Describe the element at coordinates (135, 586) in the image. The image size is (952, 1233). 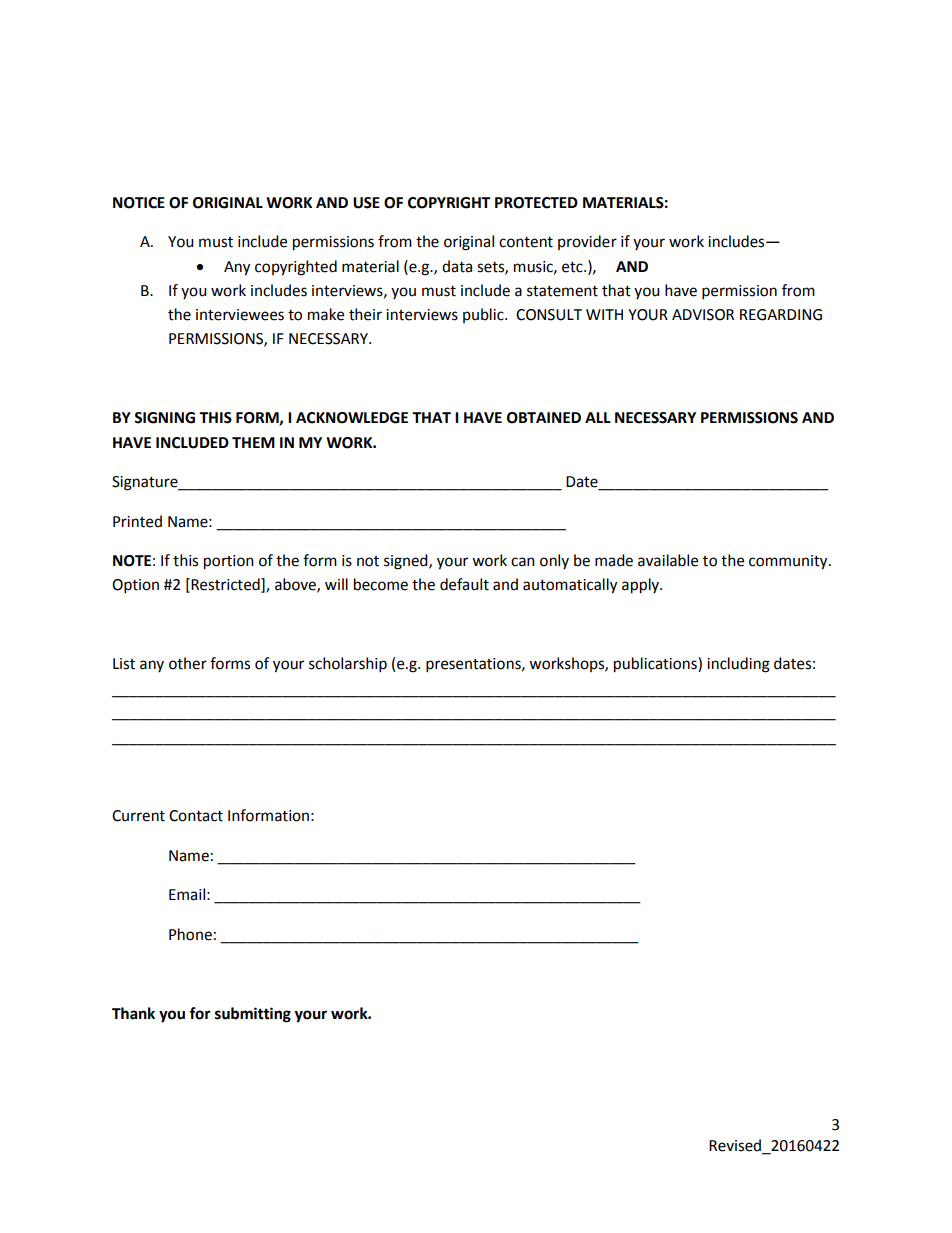
I see `Option` at that location.
